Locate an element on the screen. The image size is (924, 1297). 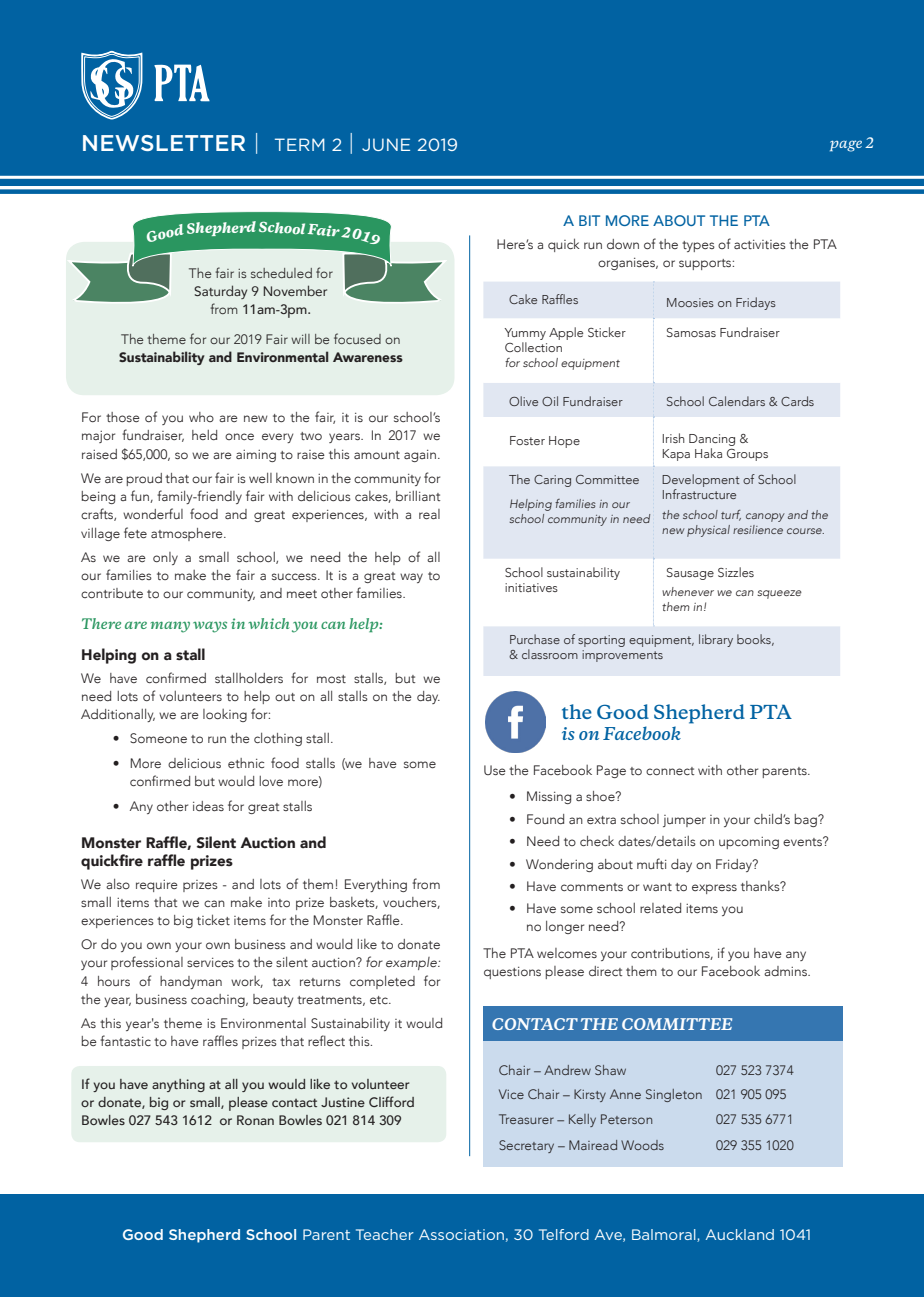
ideas is located at coordinates (208, 806).
